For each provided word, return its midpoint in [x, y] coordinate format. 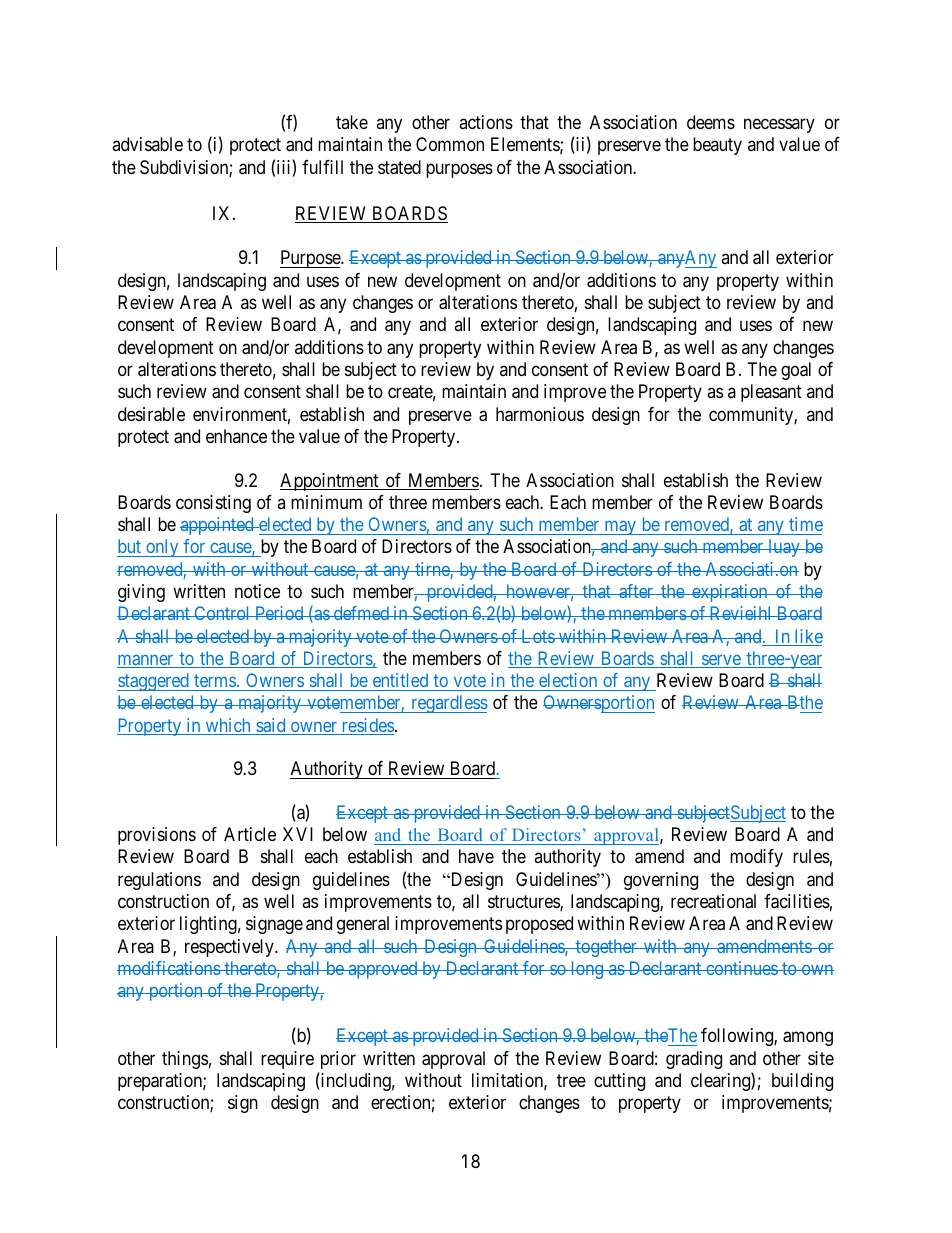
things [185, 1060]
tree [571, 1080]
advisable [147, 144]
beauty [717, 146]
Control [222, 613]
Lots [537, 636]
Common [450, 144]
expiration [730, 593]
